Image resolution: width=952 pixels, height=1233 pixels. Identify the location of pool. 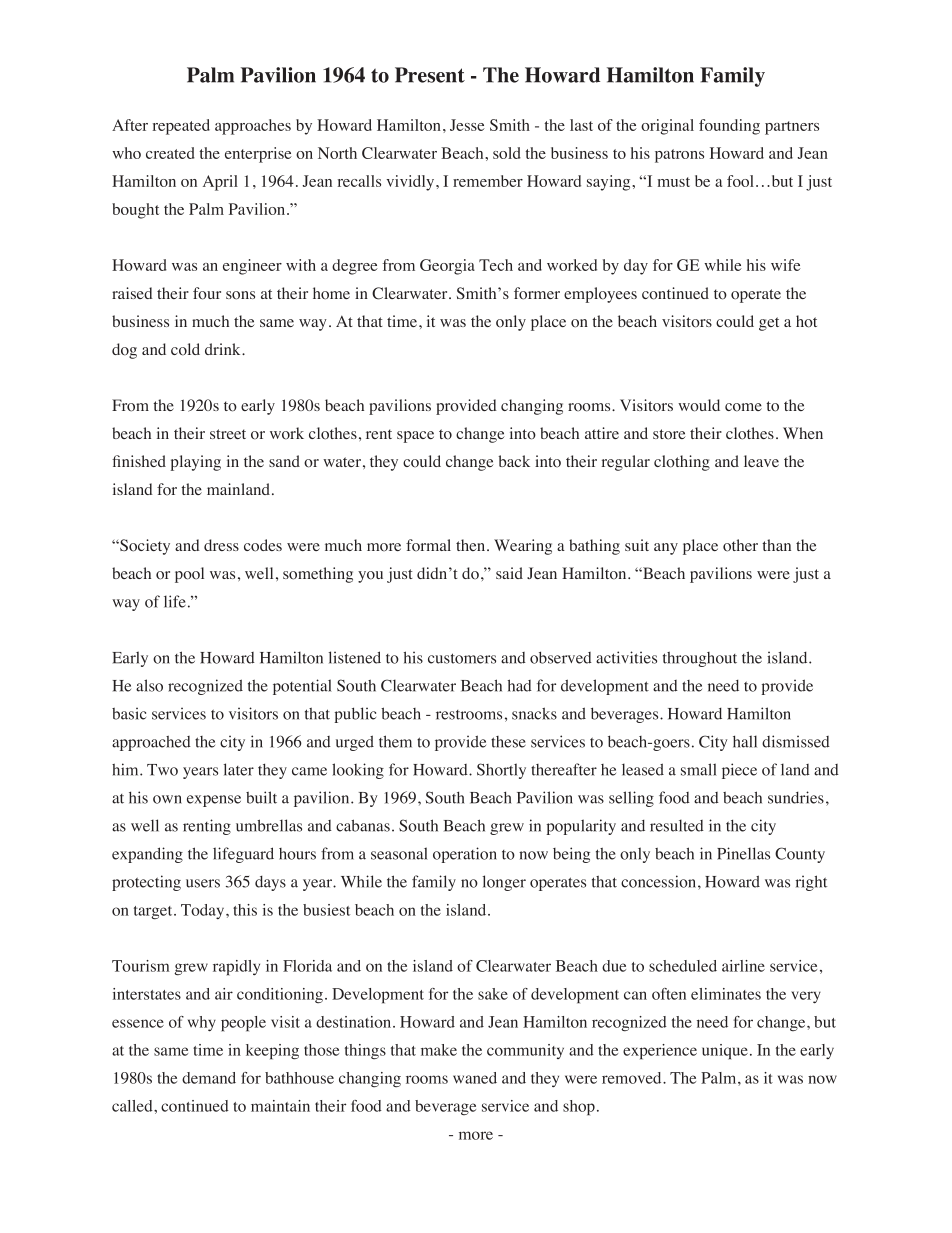
(189, 575).
